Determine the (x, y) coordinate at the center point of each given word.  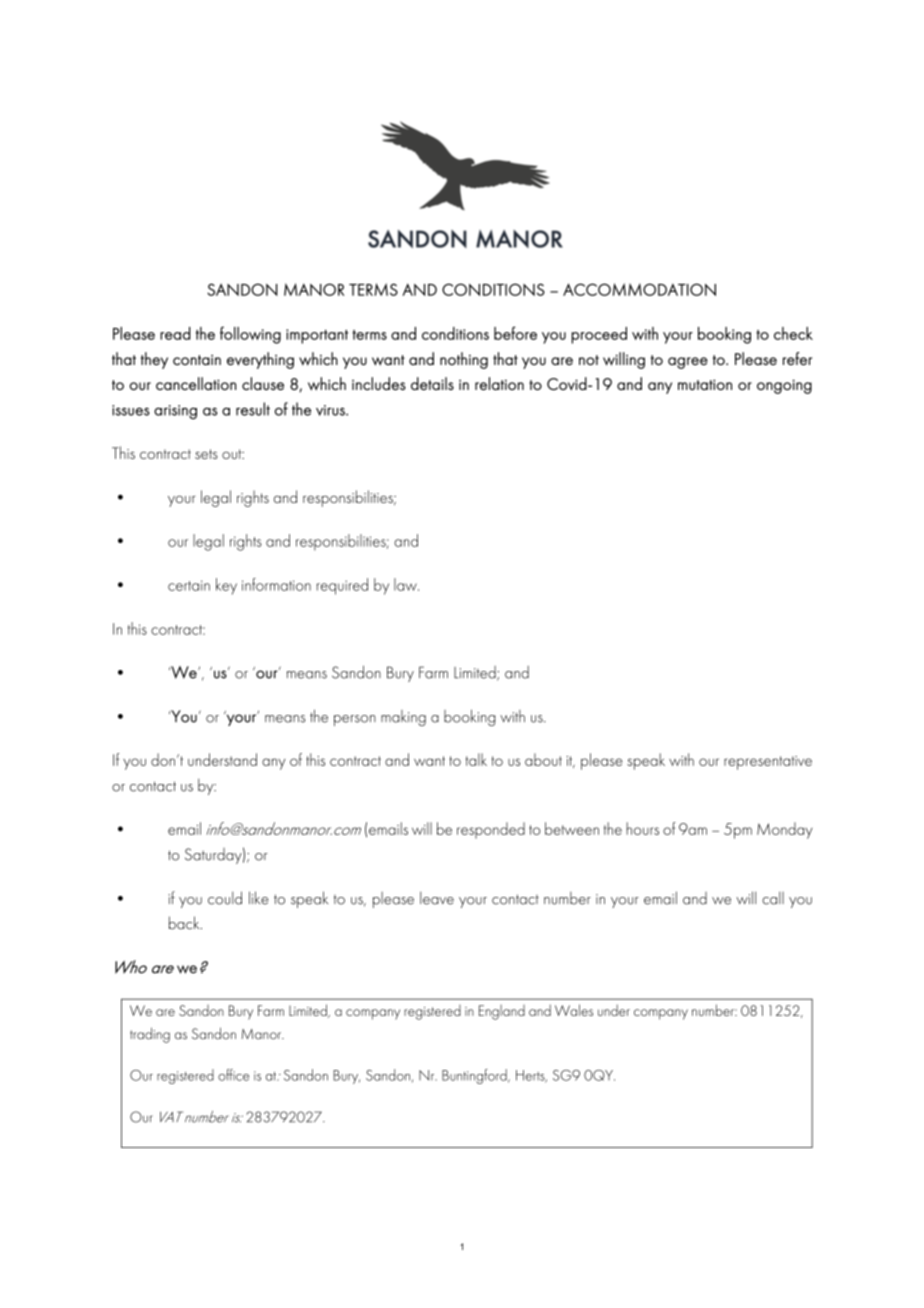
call (773, 898)
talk (476, 759)
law (406, 584)
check (793, 333)
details (432, 383)
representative (768, 763)
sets (206, 454)
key (226, 586)
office (233, 1075)
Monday (785, 830)
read (175, 333)
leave (437, 898)
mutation (705, 384)
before (515, 333)
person (355, 720)
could (225, 898)
